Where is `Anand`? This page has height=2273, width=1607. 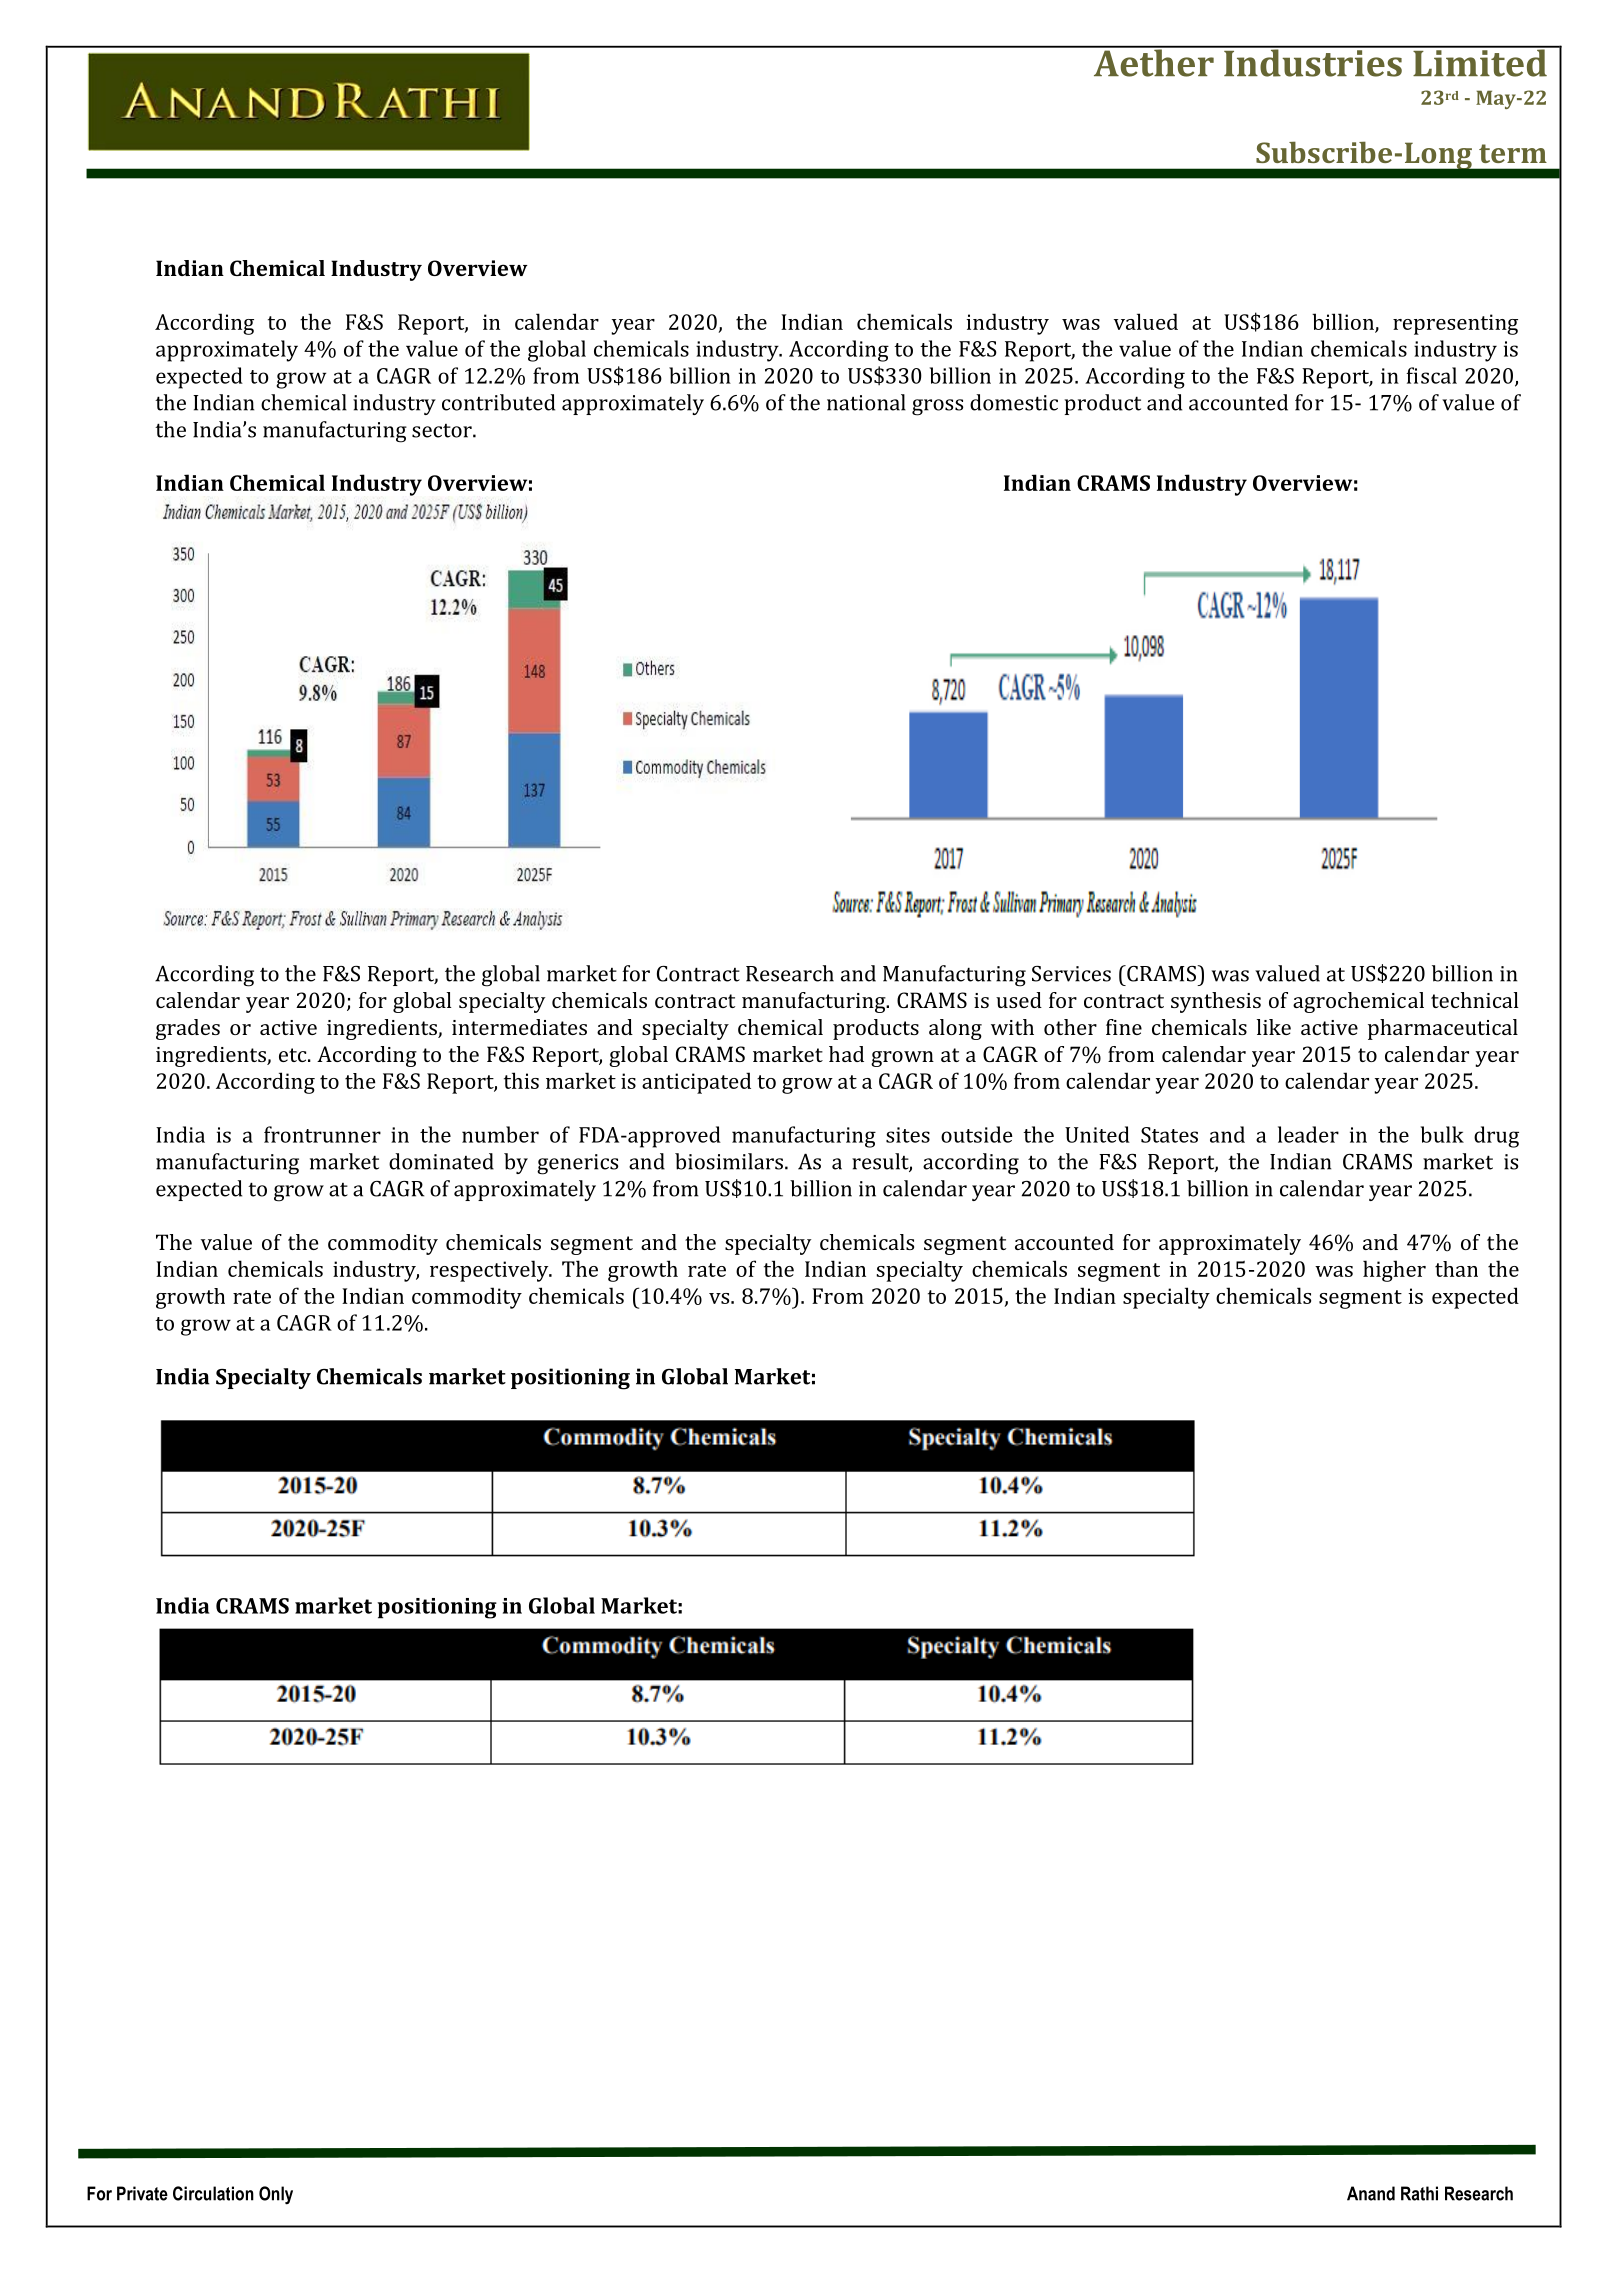 Anand is located at coordinates (1371, 2193).
